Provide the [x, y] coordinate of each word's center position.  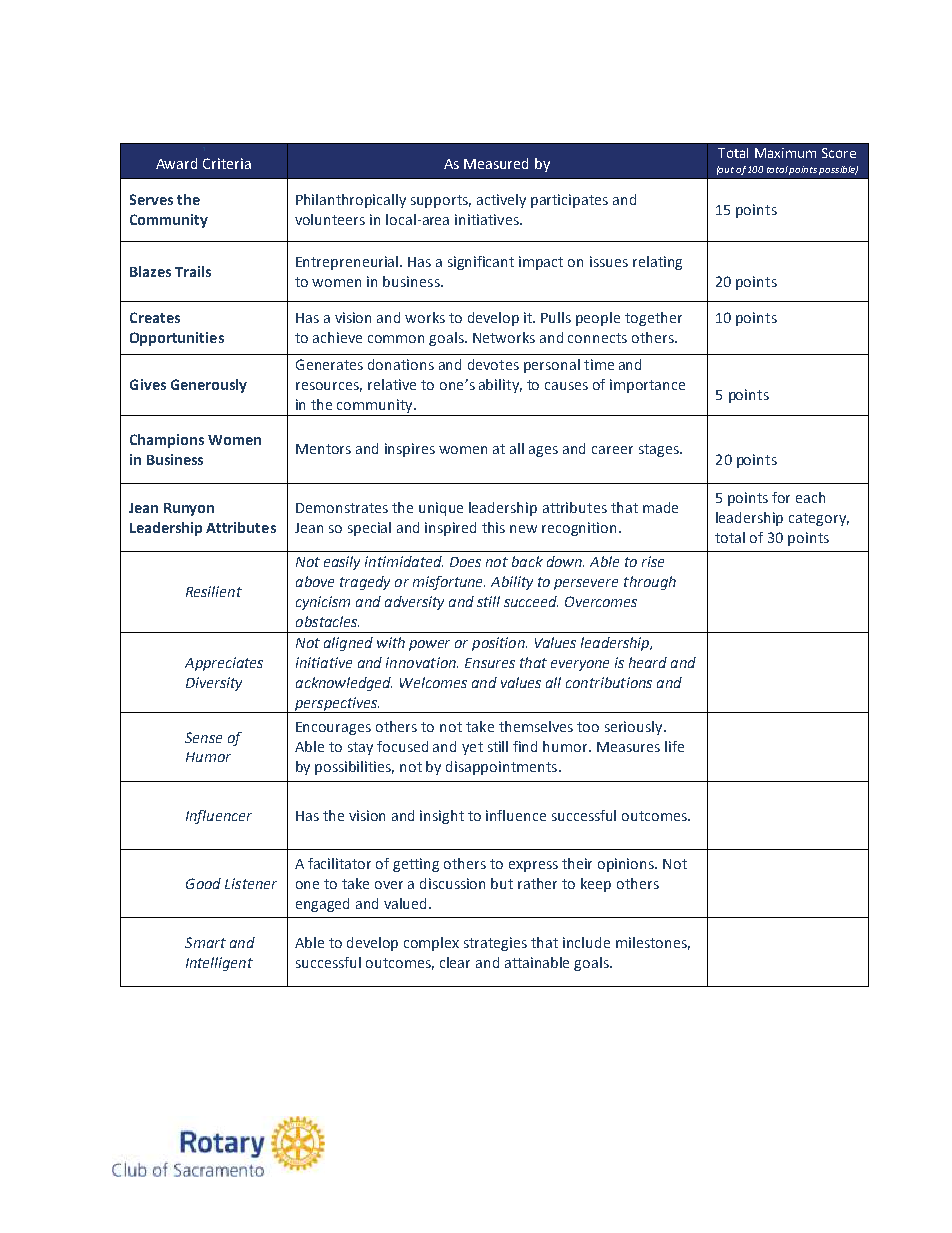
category [819, 519]
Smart [205, 942]
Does [465, 562]
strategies [495, 944]
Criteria [227, 163]
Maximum [785, 153]
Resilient [214, 591]
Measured [496, 163]
